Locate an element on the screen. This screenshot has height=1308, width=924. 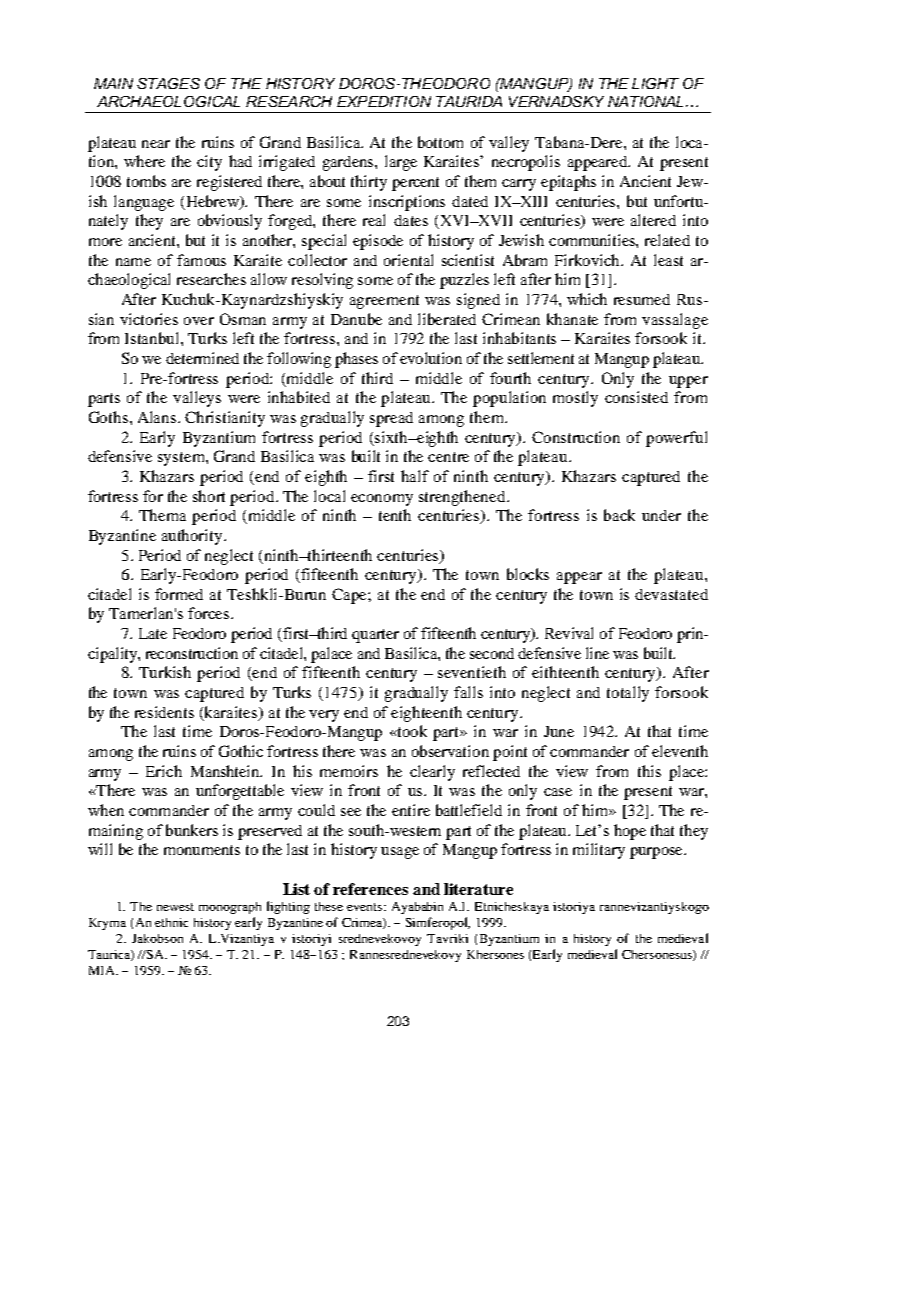
epitaphs is located at coordinates (568, 183).
